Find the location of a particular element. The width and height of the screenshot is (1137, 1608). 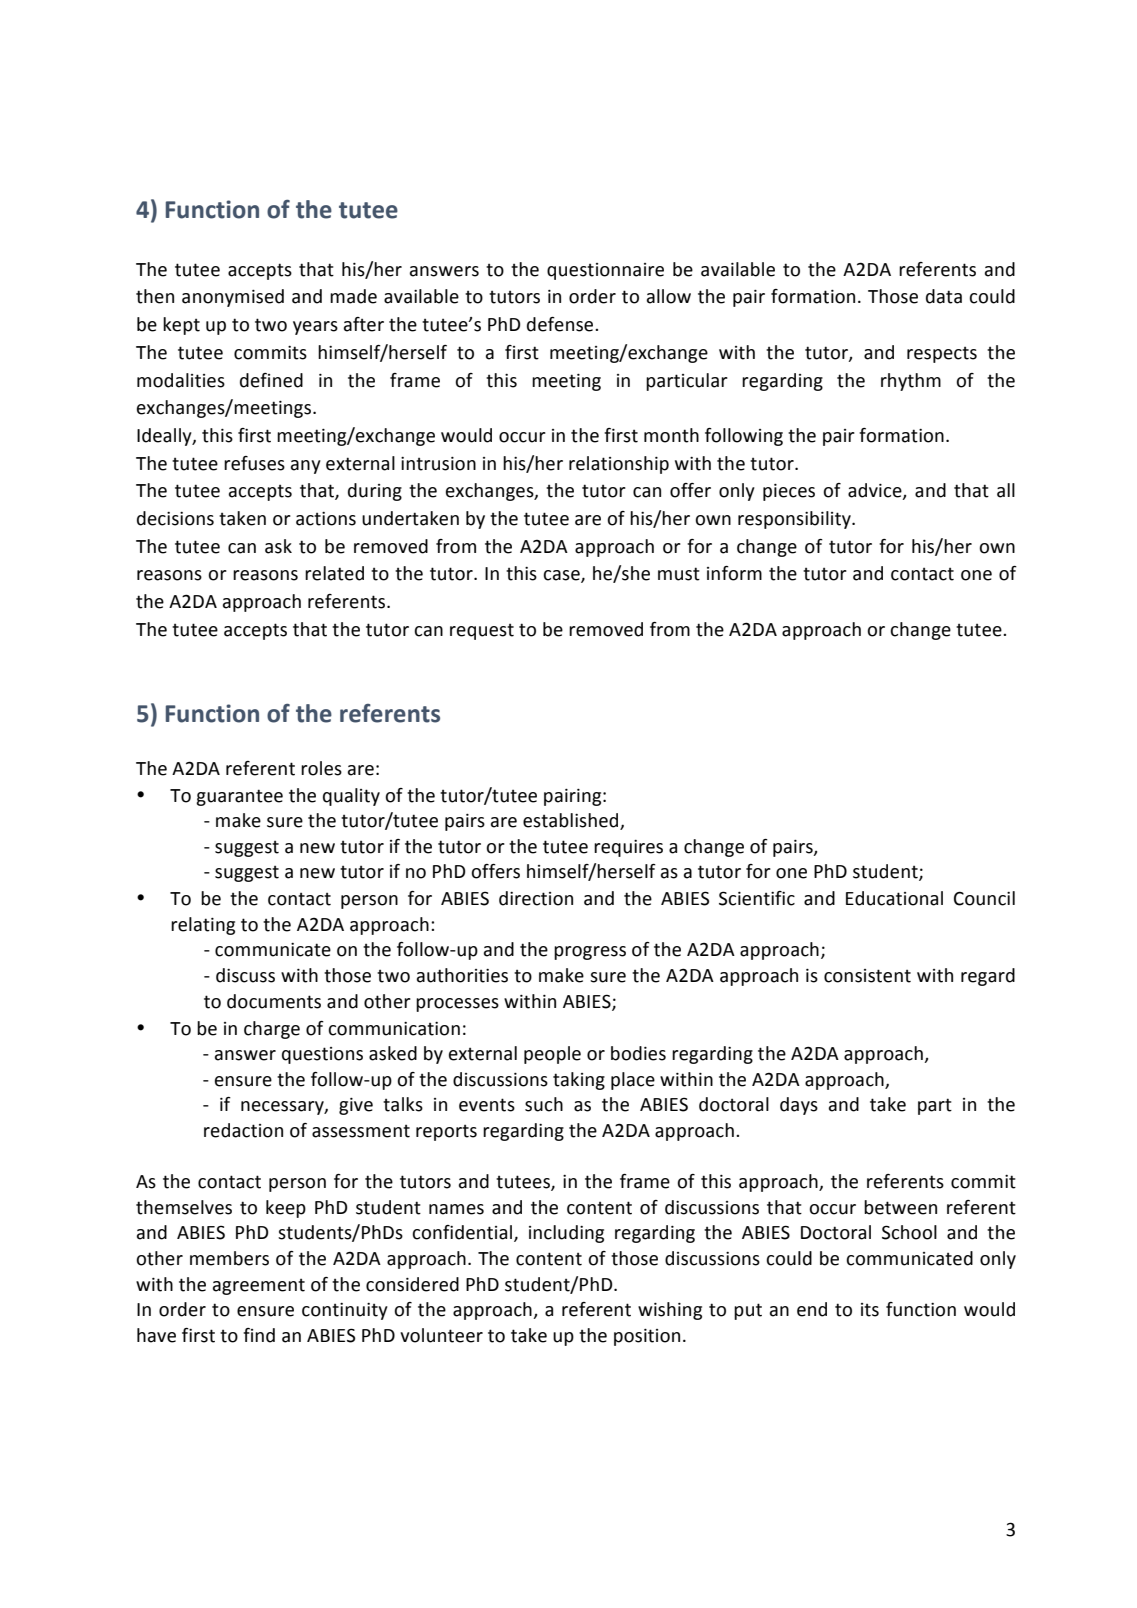

established is located at coordinates (572, 821).
